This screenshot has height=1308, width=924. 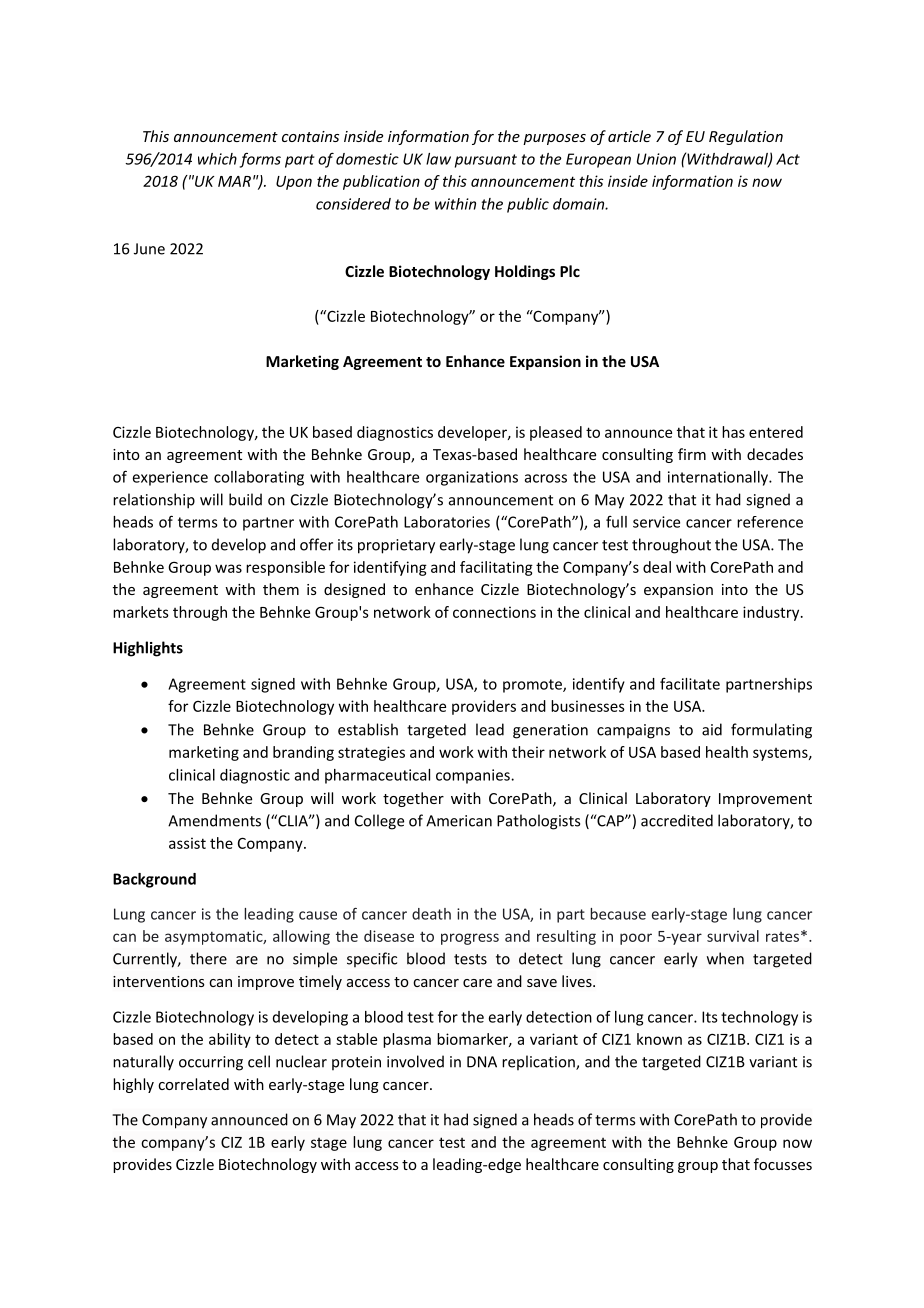 What do you see at coordinates (148, 649) in the screenshot?
I see `Highlights` at bounding box center [148, 649].
